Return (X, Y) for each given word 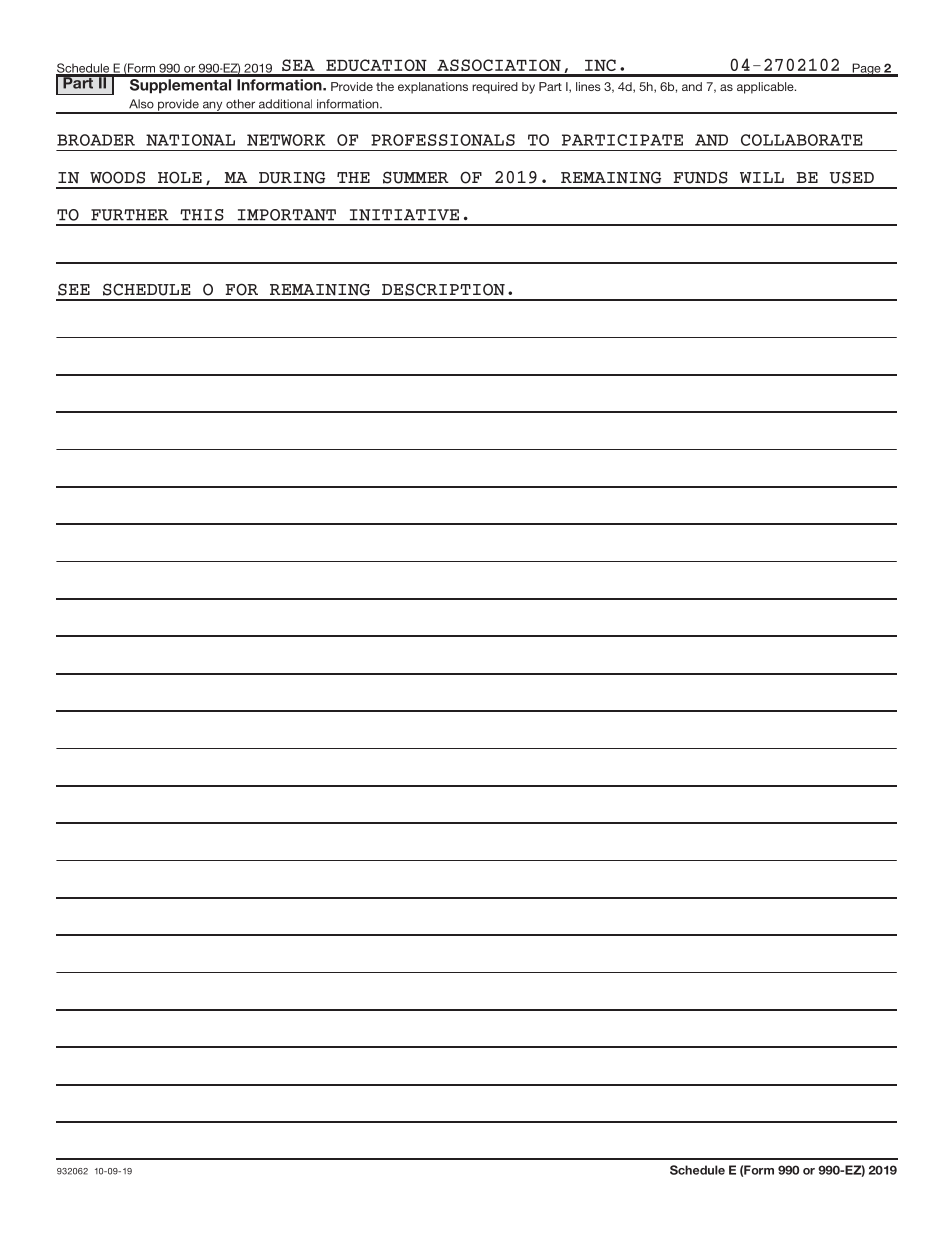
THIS (202, 215)
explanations (433, 88)
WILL (762, 177)
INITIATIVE (404, 215)
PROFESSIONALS (443, 140)
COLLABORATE (802, 140)
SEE (74, 289)
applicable (766, 88)
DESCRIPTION (443, 289)
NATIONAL (190, 140)
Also (141, 104)
